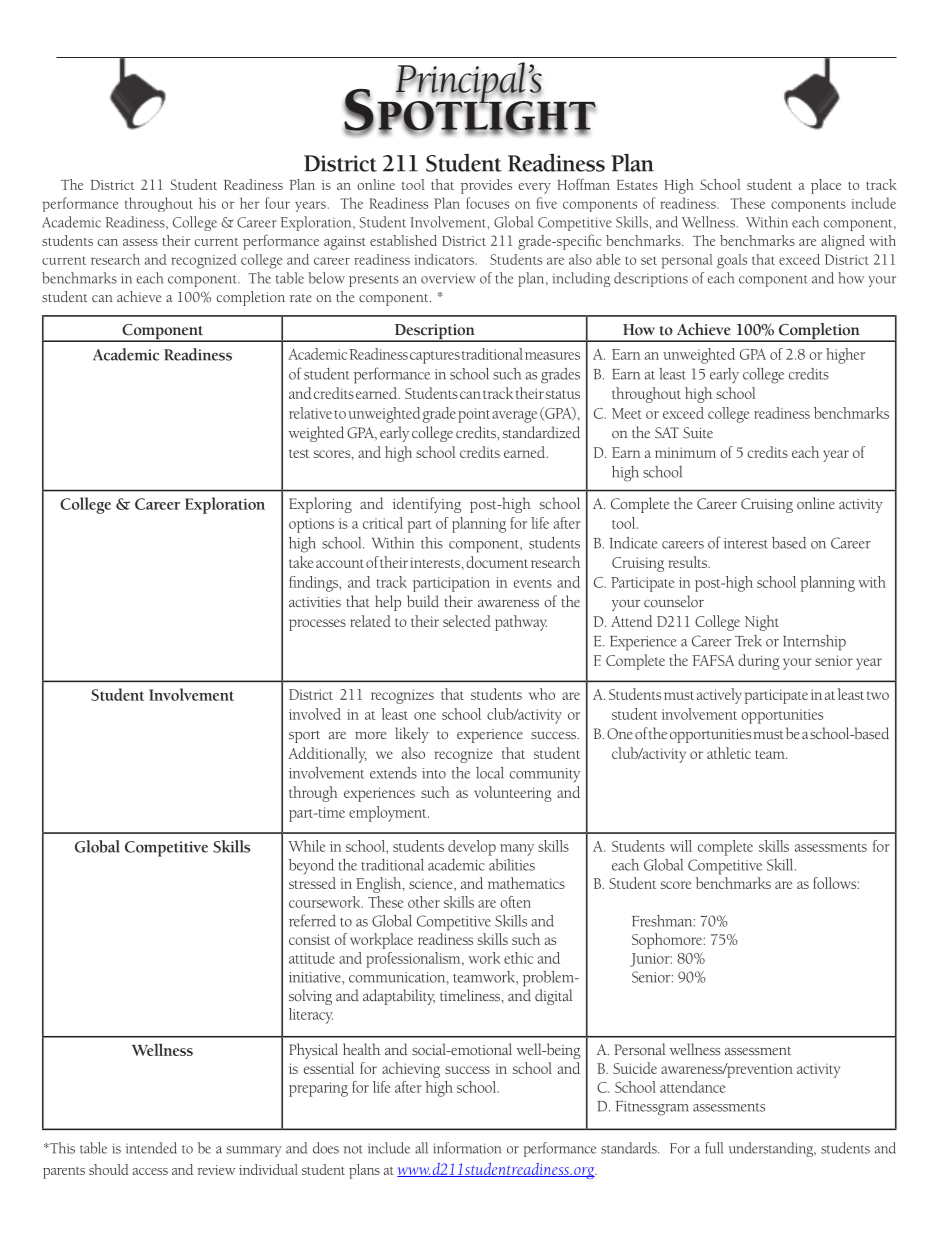 The width and height of the page is (952, 1233). Describe the element at coordinates (277, 203) in the page. I see `four` at that location.
